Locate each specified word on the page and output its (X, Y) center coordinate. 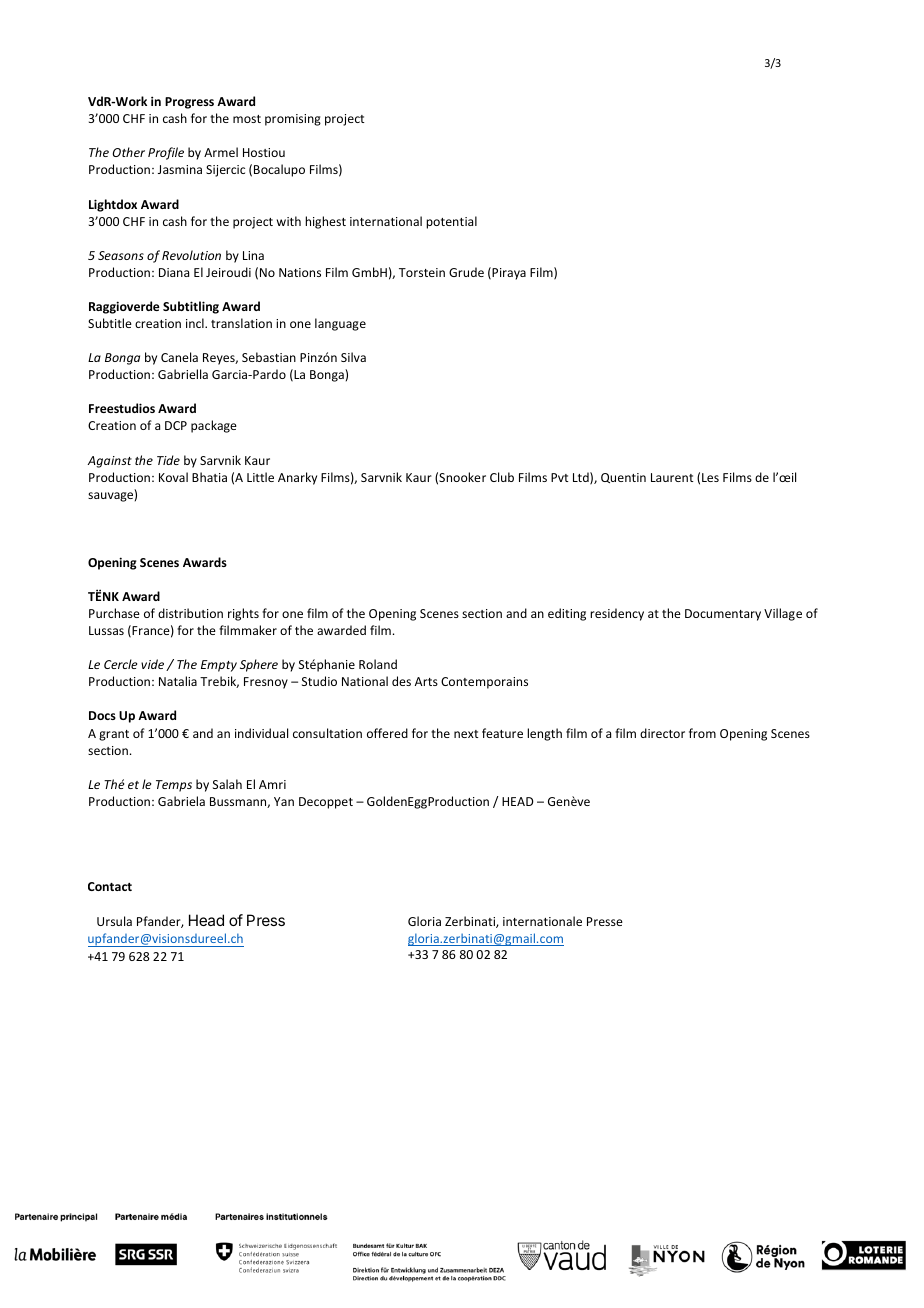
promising (293, 120)
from (702, 733)
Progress (189, 103)
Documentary (723, 615)
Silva (353, 357)
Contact (110, 886)
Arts (426, 681)
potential (451, 222)
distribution (190, 613)
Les (710, 477)
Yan (284, 801)
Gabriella (183, 374)
